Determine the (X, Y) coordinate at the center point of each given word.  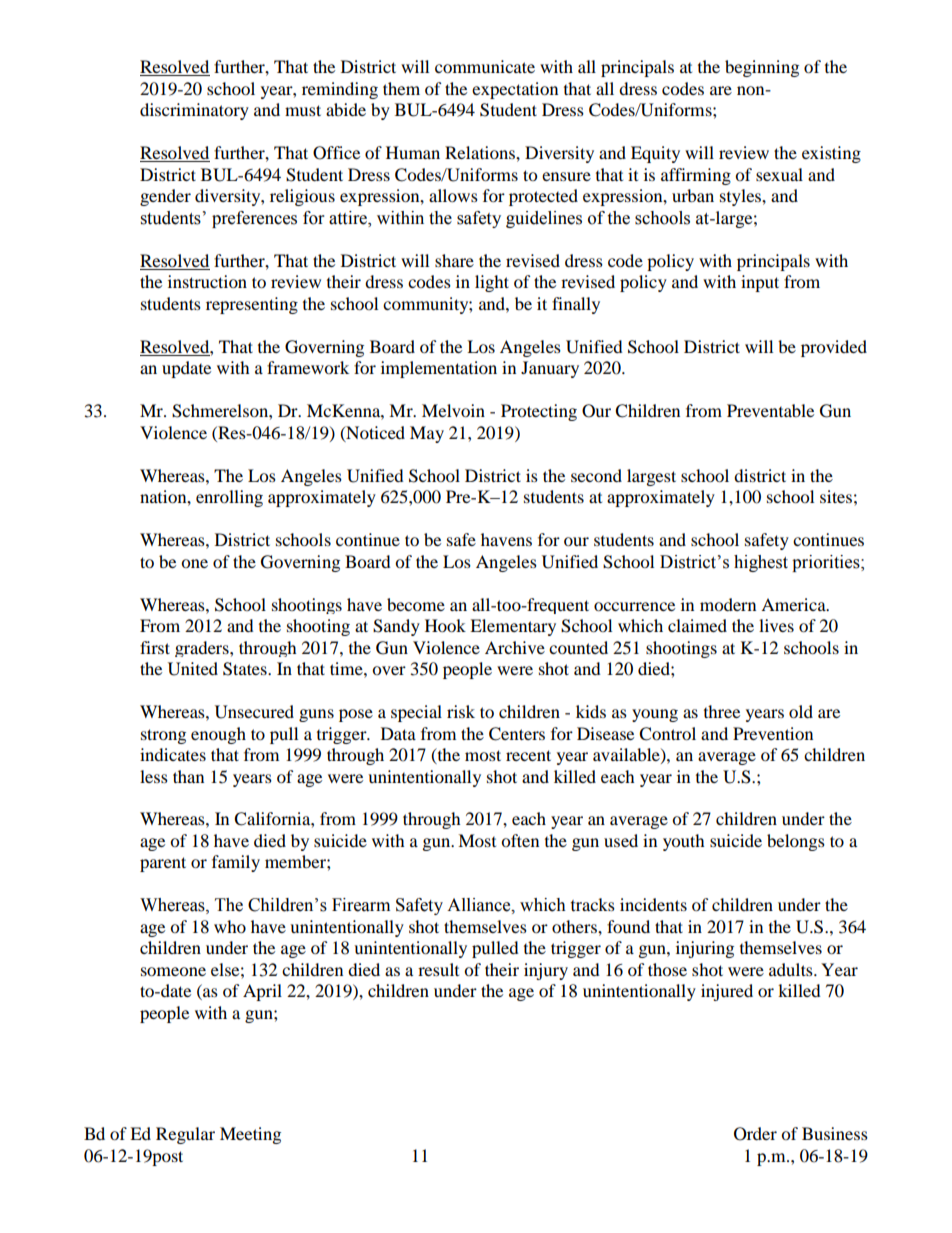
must (303, 110)
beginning (762, 68)
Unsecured (254, 712)
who (230, 926)
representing (252, 305)
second (596, 475)
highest (761, 563)
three (722, 711)
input (760, 283)
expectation (515, 90)
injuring (705, 949)
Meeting (250, 1135)
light (492, 283)
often (520, 840)
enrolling (229, 498)
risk (461, 711)
